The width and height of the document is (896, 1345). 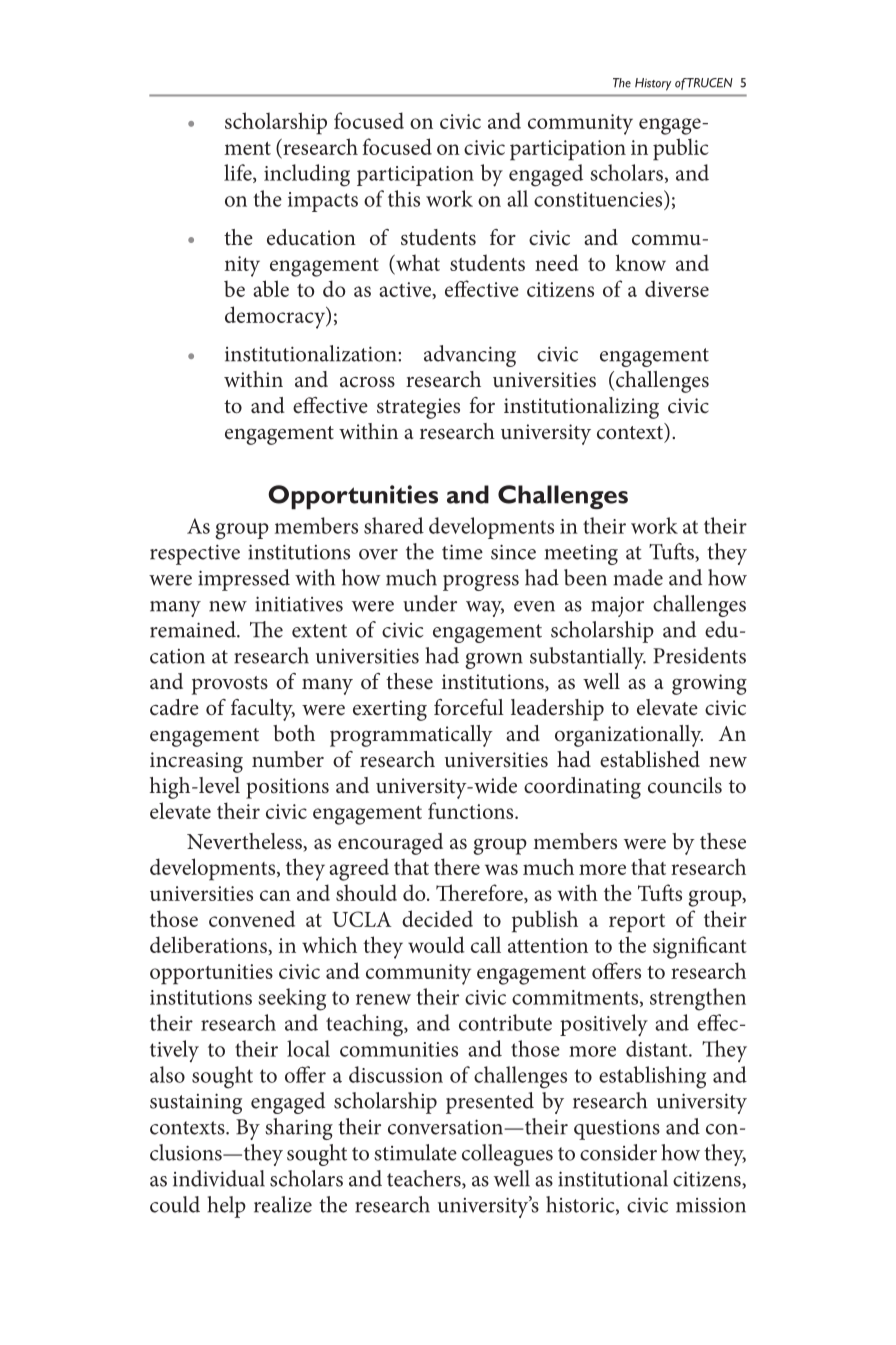 What do you see at coordinates (219, 1178) in the document?
I see `individual` at bounding box center [219, 1178].
